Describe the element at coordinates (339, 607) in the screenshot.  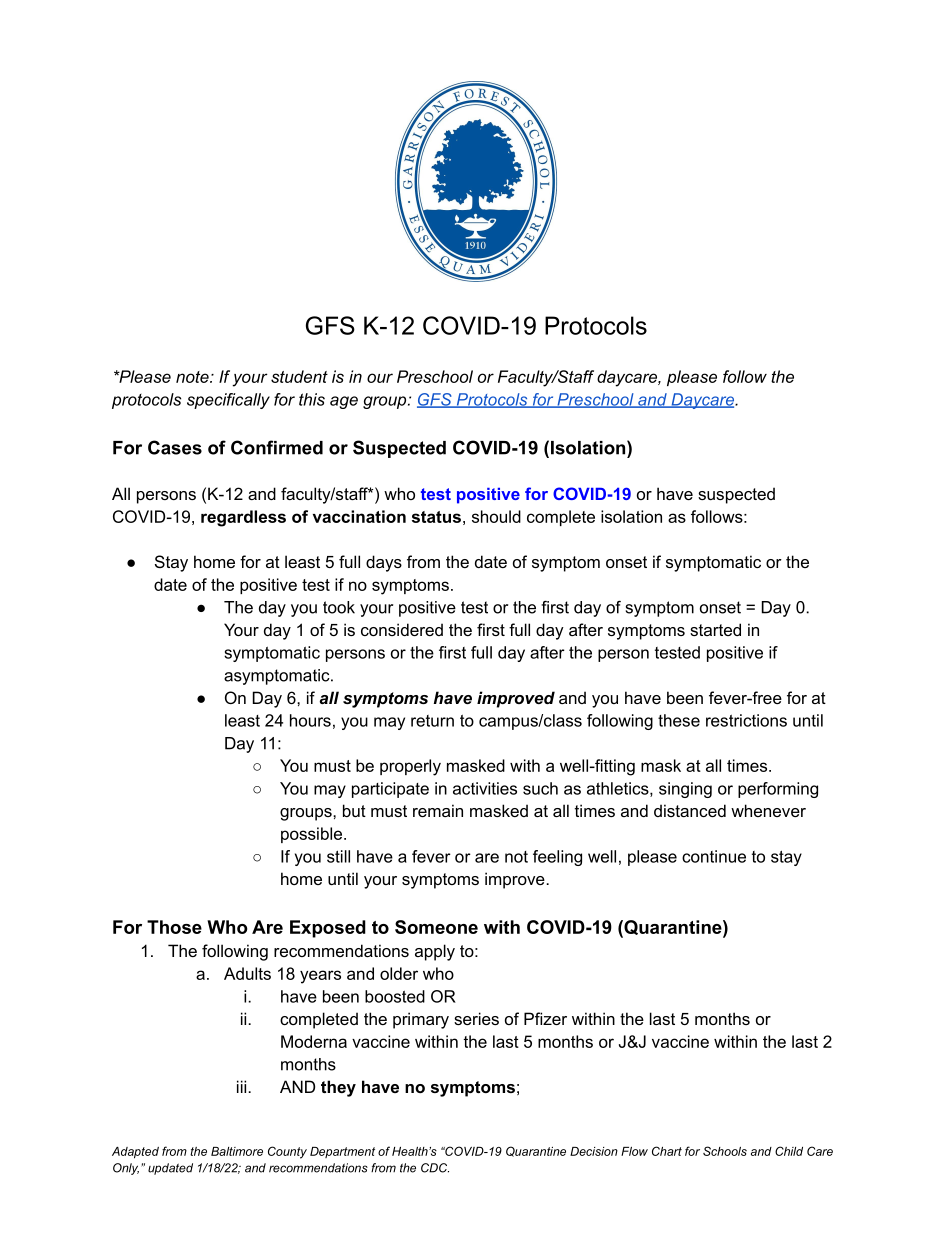
I see `took` at that location.
